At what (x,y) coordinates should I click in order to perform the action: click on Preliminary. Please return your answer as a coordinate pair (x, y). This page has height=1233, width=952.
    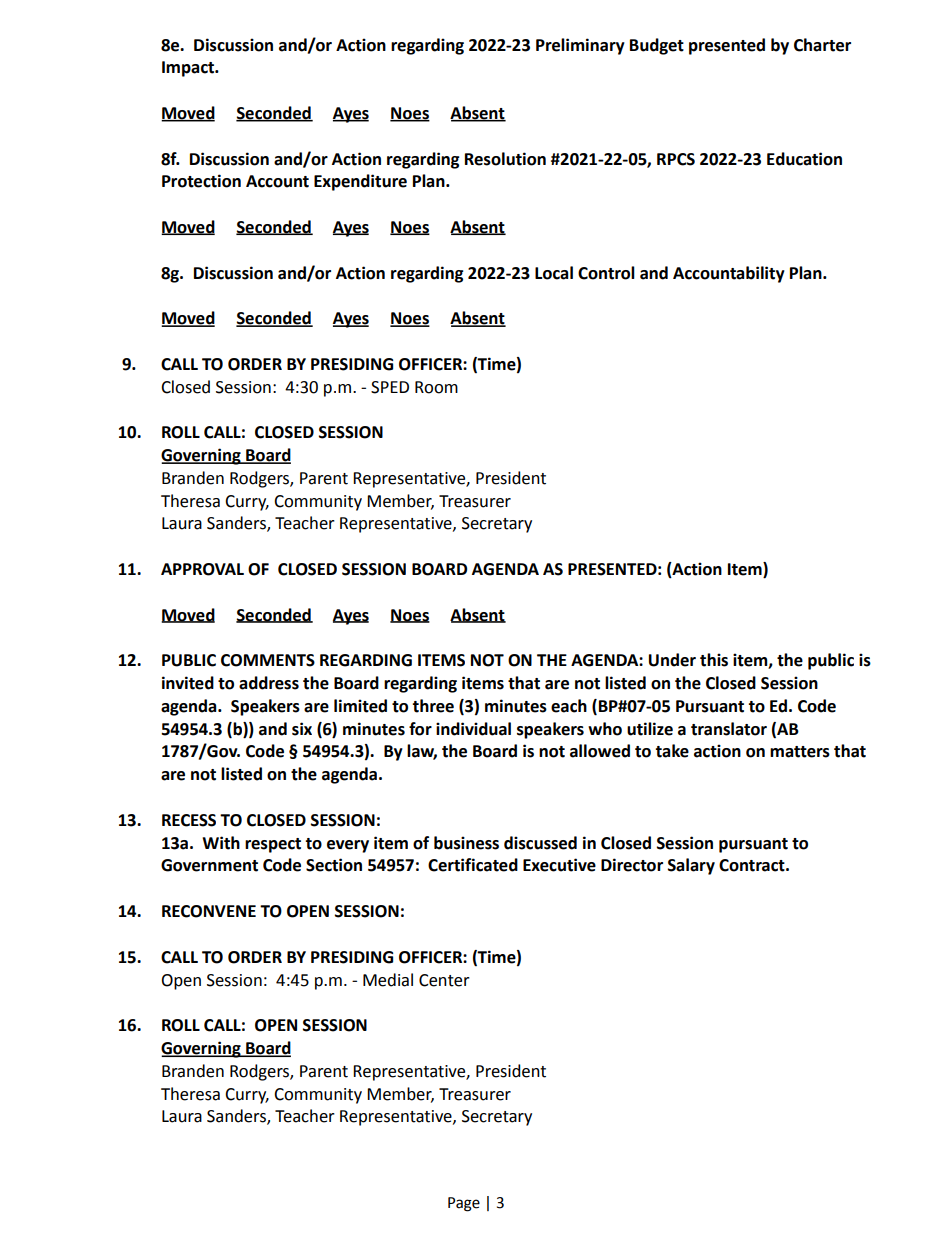
    Looking at the image, I should click on (580, 46).
